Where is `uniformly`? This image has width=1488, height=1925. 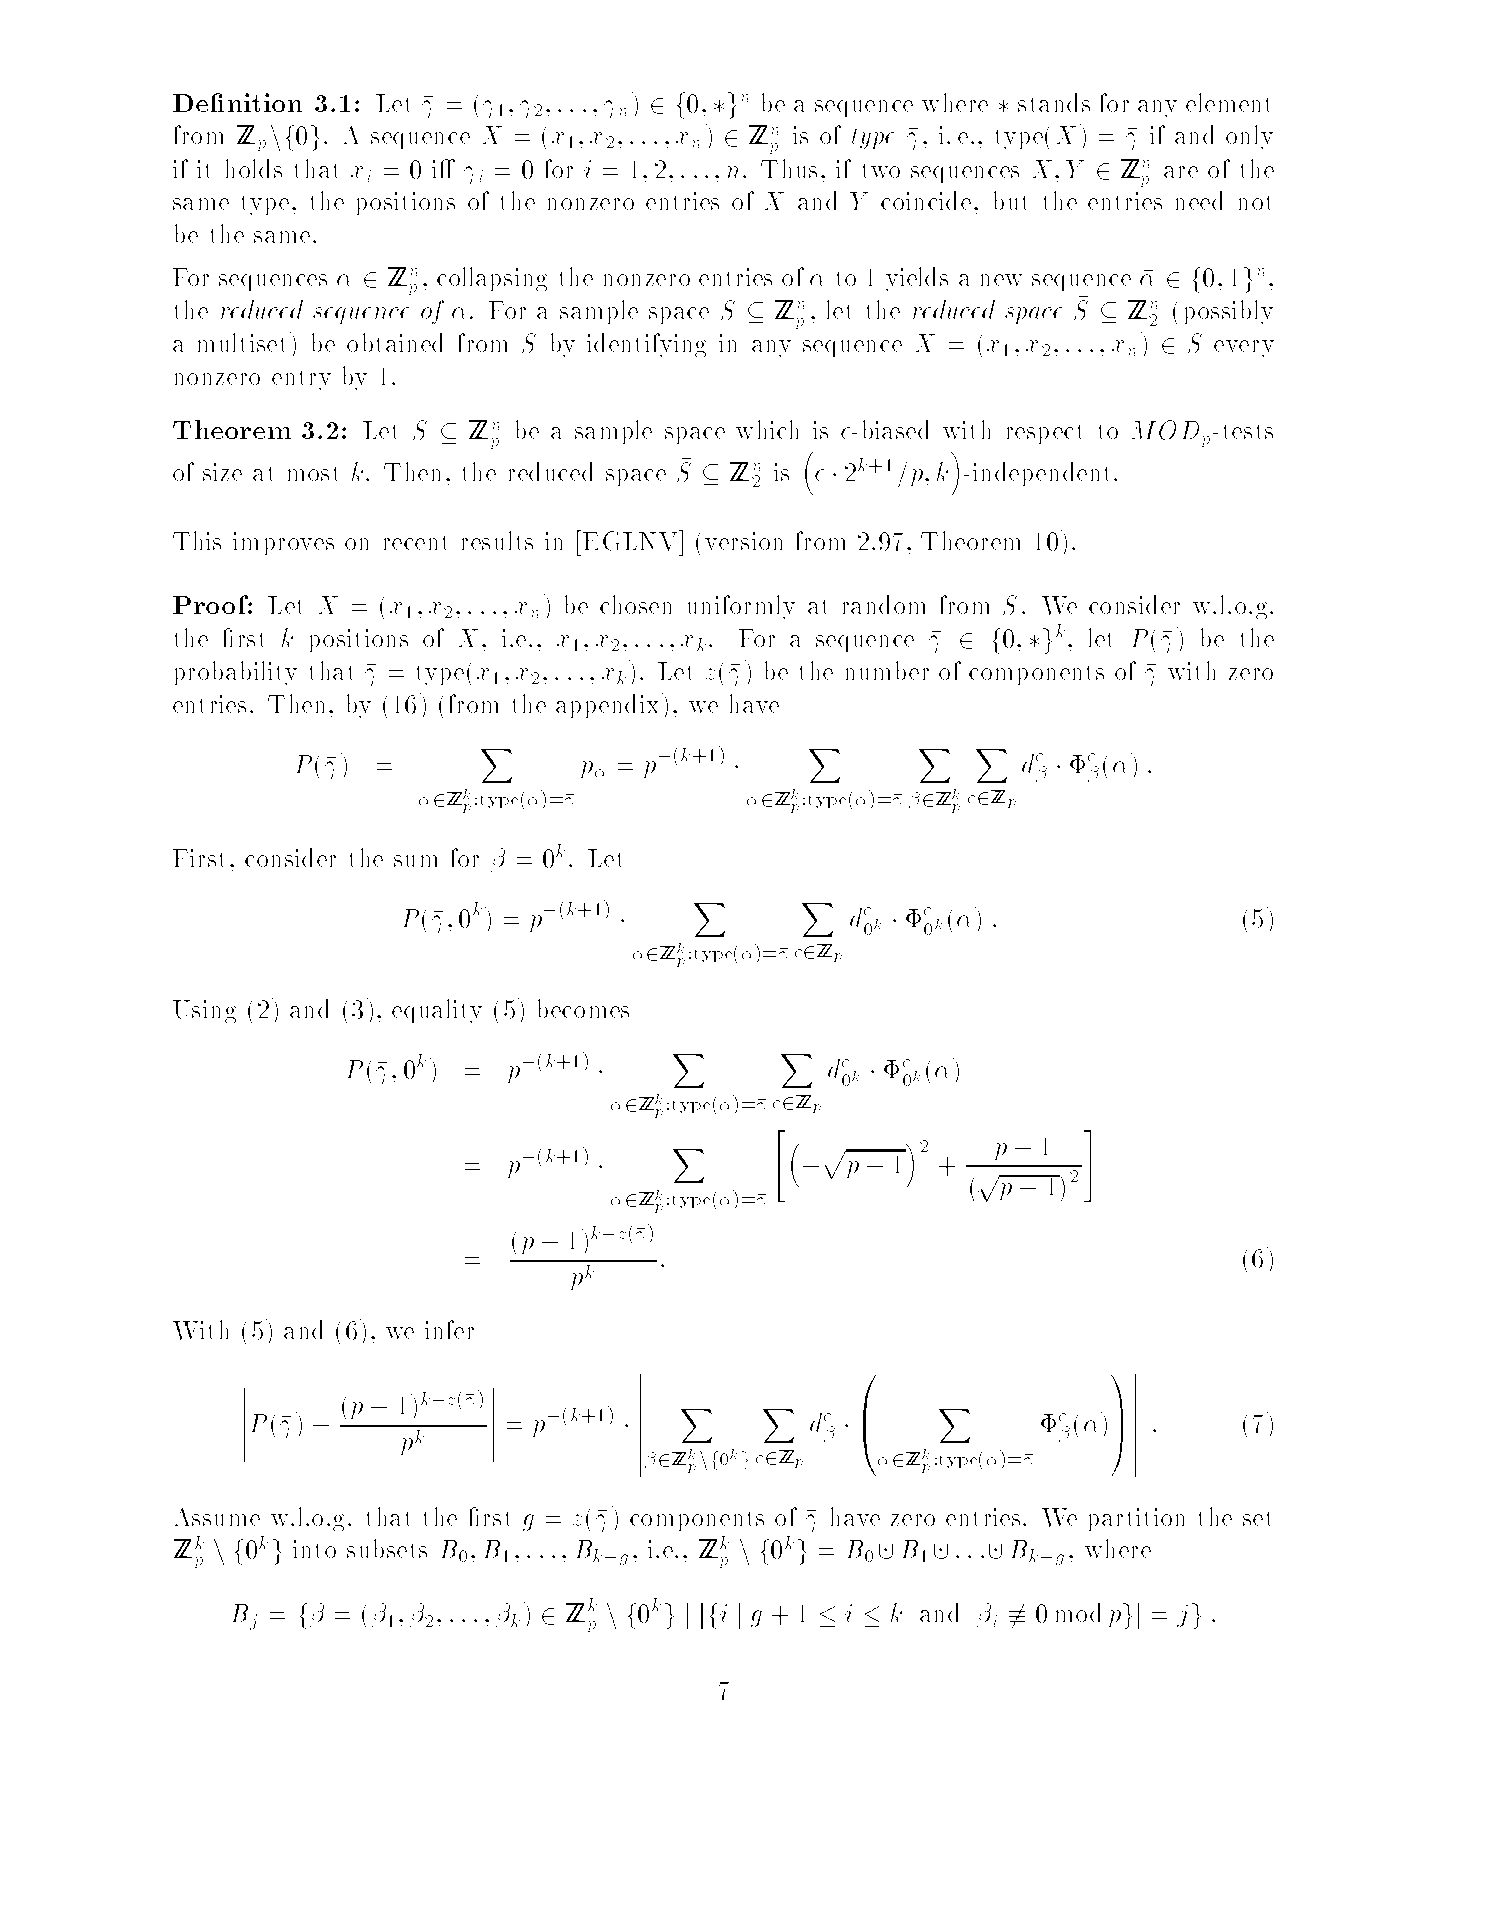
uniformly is located at coordinates (740, 607).
